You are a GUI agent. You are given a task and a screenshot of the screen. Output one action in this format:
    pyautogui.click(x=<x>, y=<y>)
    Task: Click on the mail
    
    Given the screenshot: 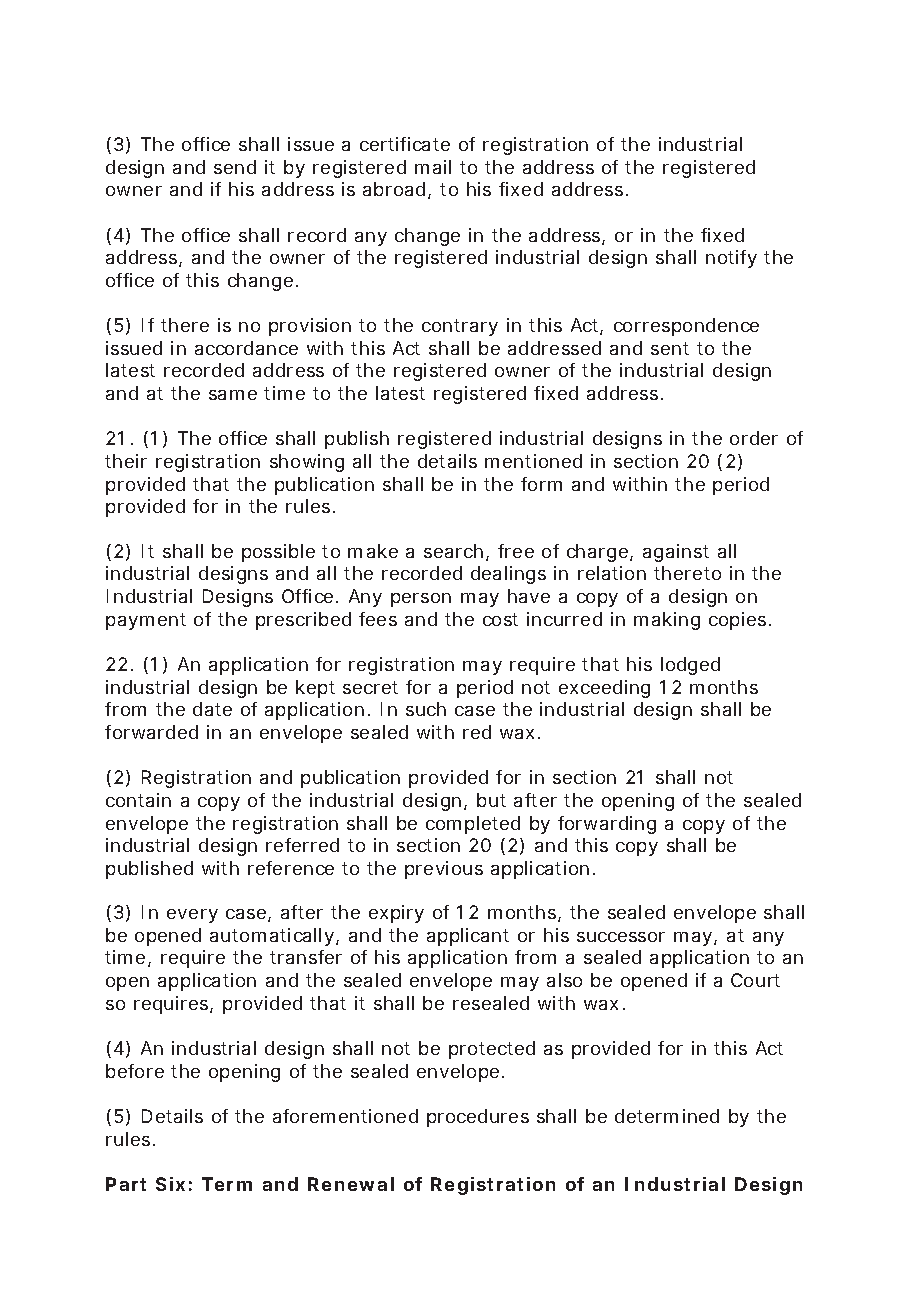 What is the action you would take?
    pyautogui.click(x=433, y=167)
